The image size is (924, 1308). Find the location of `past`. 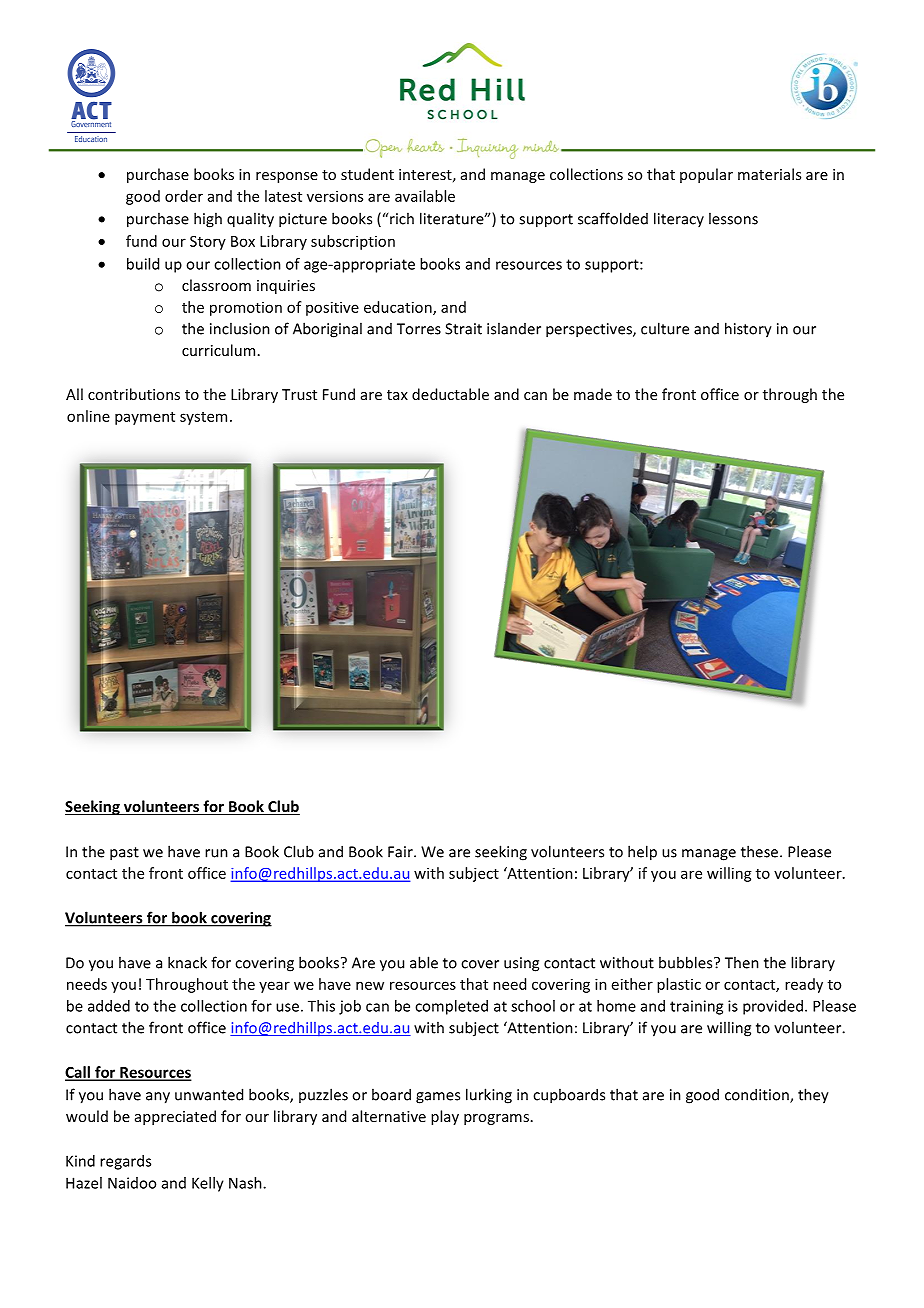

past is located at coordinates (124, 854).
